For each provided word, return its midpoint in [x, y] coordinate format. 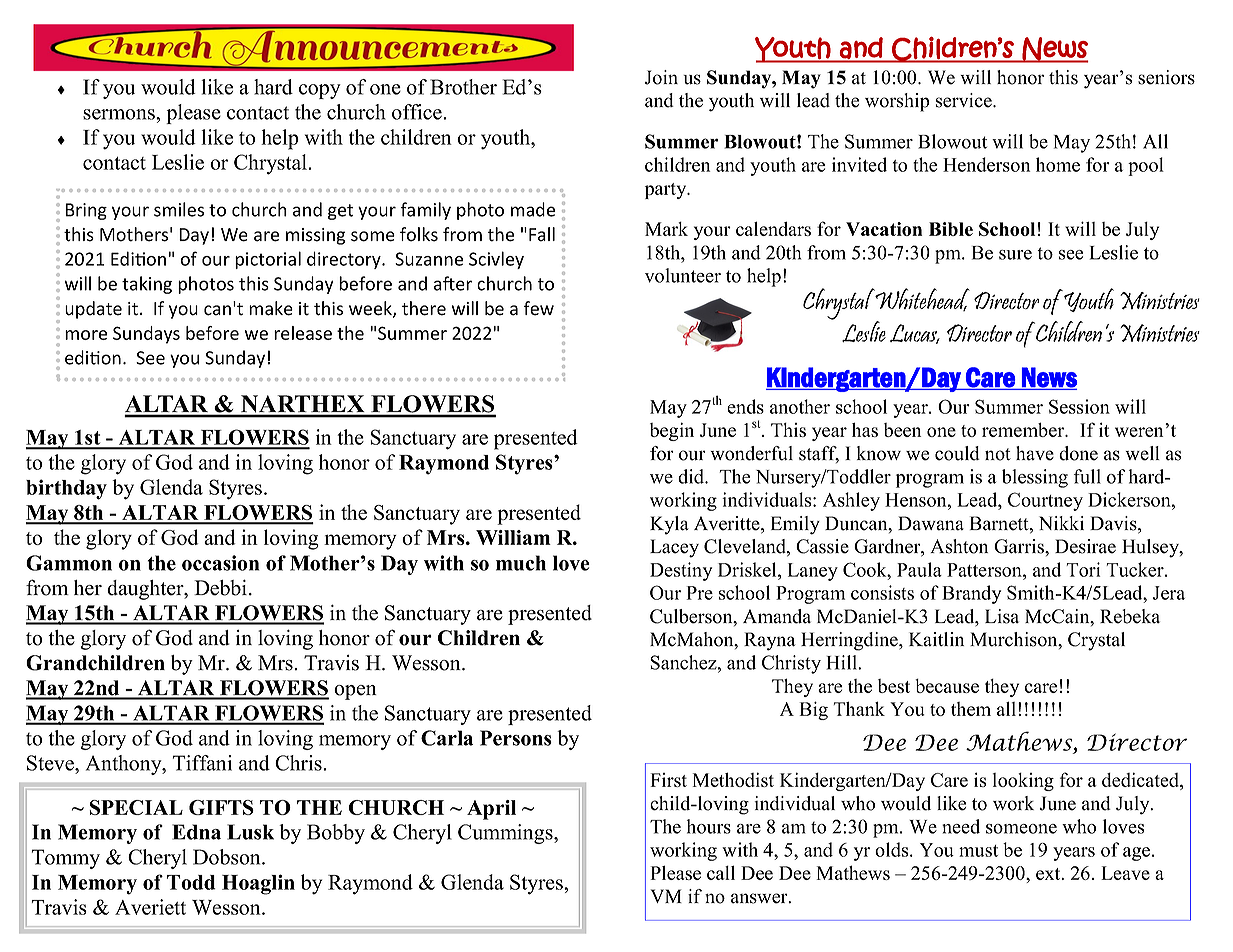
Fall [542, 234]
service [965, 100]
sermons [120, 114]
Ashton [959, 546]
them [971, 709]
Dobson [228, 857]
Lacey [674, 548]
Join [661, 77]
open [355, 692]
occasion [220, 563]
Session [1079, 406]
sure [1015, 255]
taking [147, 285]
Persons [516, 738]
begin [672, 431]
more [86, 335]
